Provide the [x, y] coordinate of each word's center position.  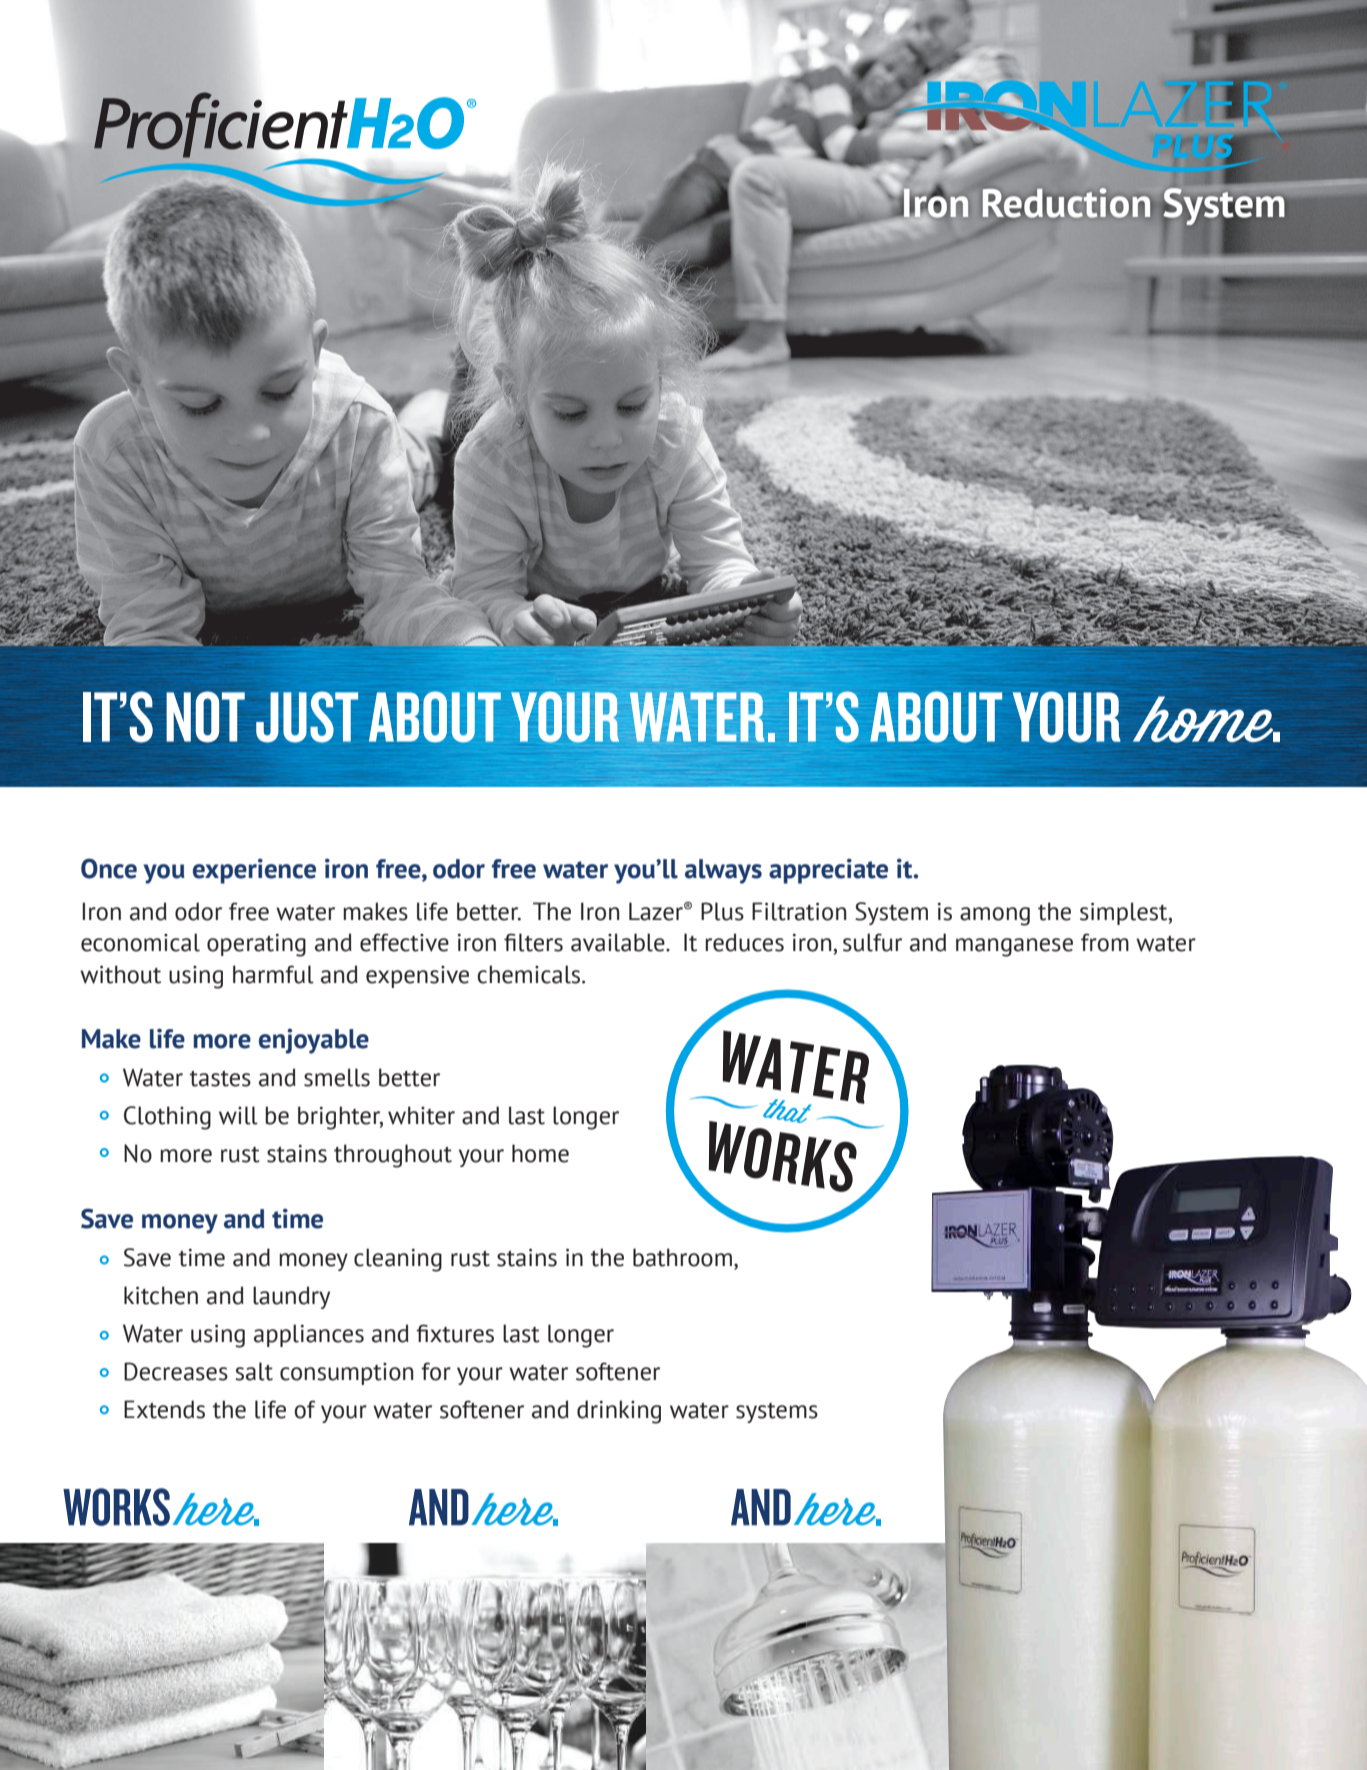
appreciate [828, 871]
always [723, 871]
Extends [164, 1409]
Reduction [1066, 203]
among [995, 916]
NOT [205, 717]
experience [254, 871]
